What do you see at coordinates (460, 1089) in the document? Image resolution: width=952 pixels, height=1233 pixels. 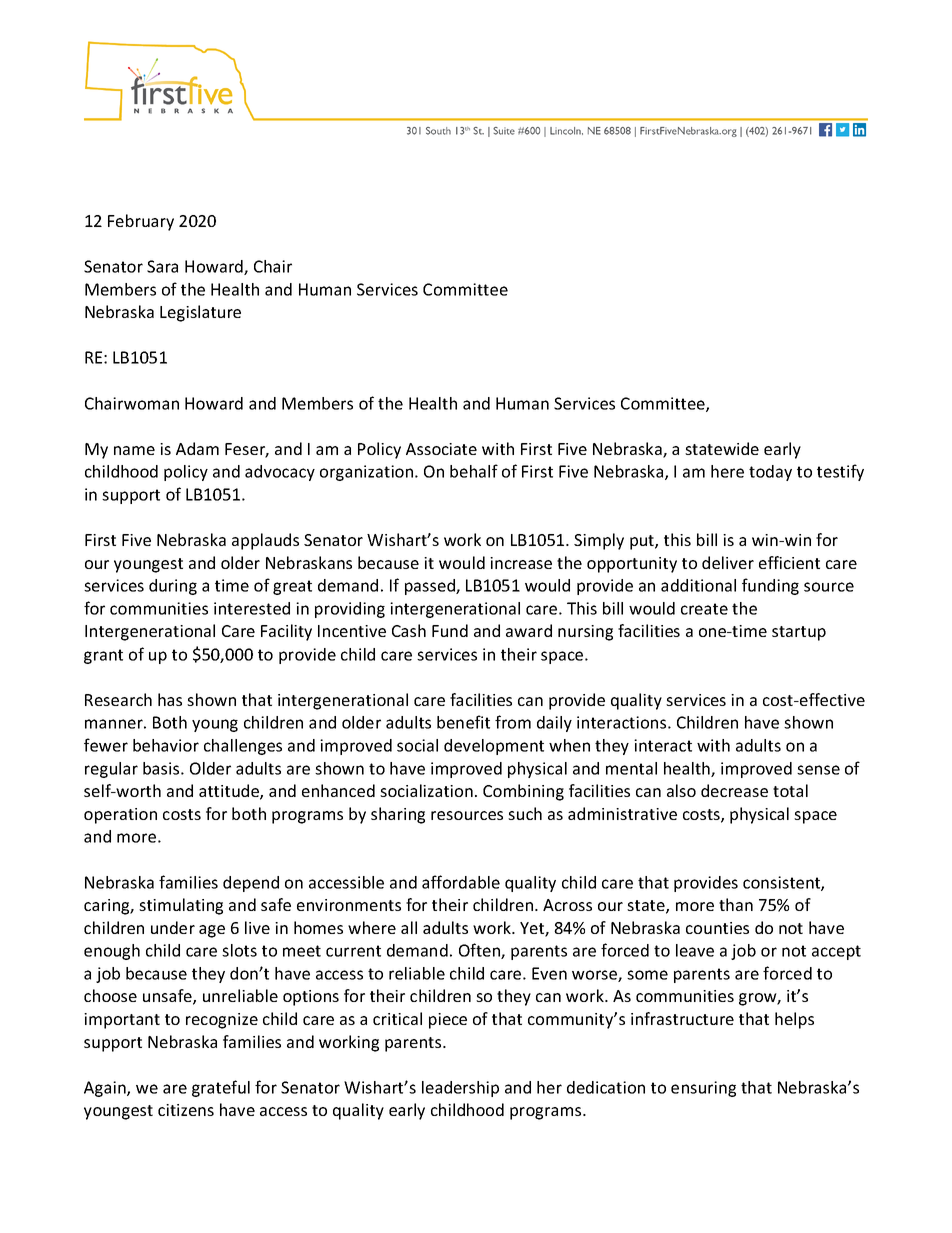 I see `leadership` at bounding box center [460, 1089].
